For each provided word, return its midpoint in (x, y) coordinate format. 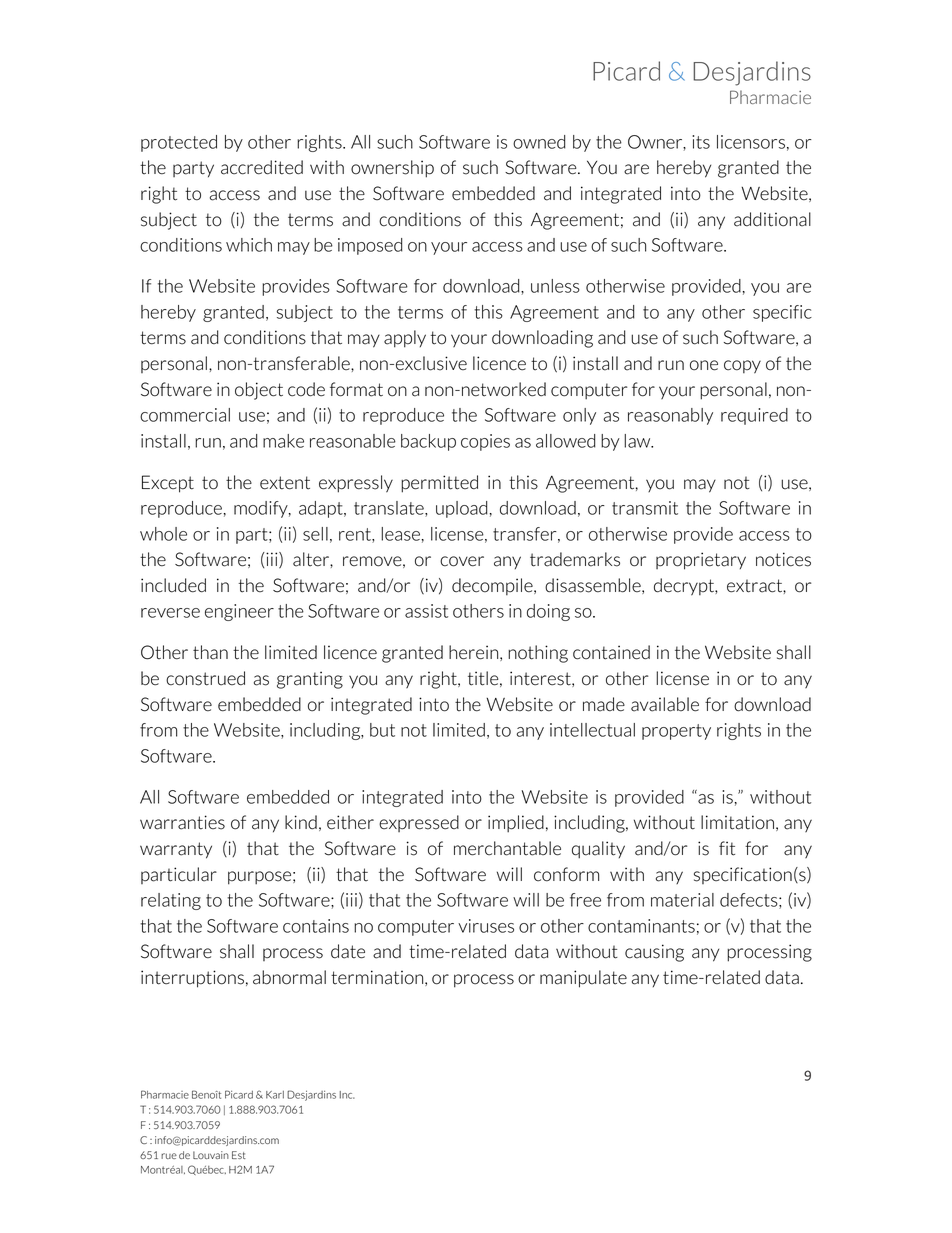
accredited (262, 167)
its (701, 142)
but (382, 730)
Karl (275, 1095)
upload (462, 509)
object (259, 391)
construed (205, 678)
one (704, 365)
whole (163, 534)
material (682, 900)
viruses (486, 926)
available (665, 704)
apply (405, 339)
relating (171, 901)
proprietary (701, 561)
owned (539, 142)
